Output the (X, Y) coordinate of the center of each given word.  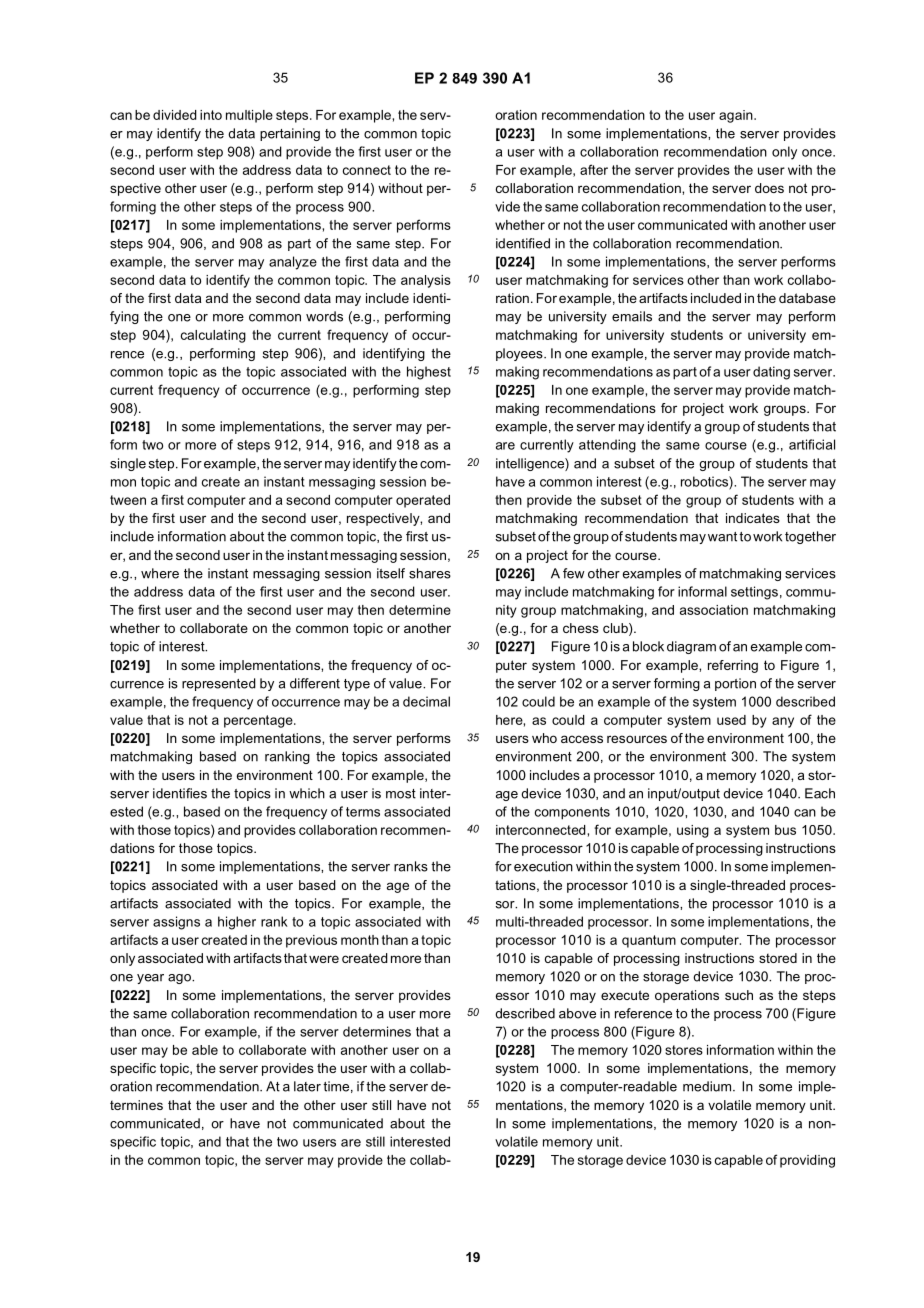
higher (237, 923)
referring (733, 666)
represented (219, 684)
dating (771, 373)
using (693, 831)
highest (429, 373)
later (307, 1086)
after (594, 169)
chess (581, 628)
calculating (213, 336)
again (737, 116)
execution (543, 866)
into (211, 115)
